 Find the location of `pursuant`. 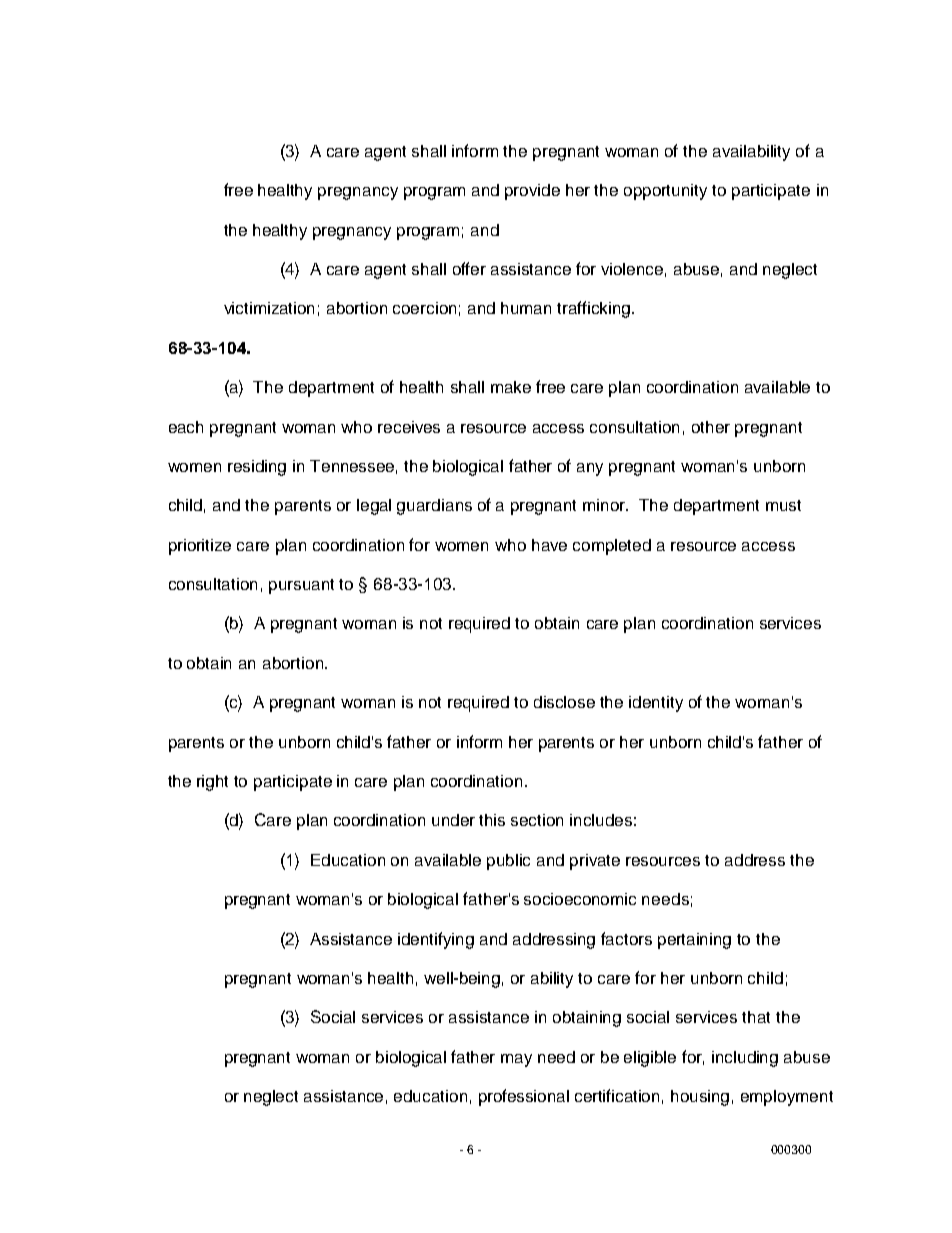

pursuant is located at coordinates (301, 586).
